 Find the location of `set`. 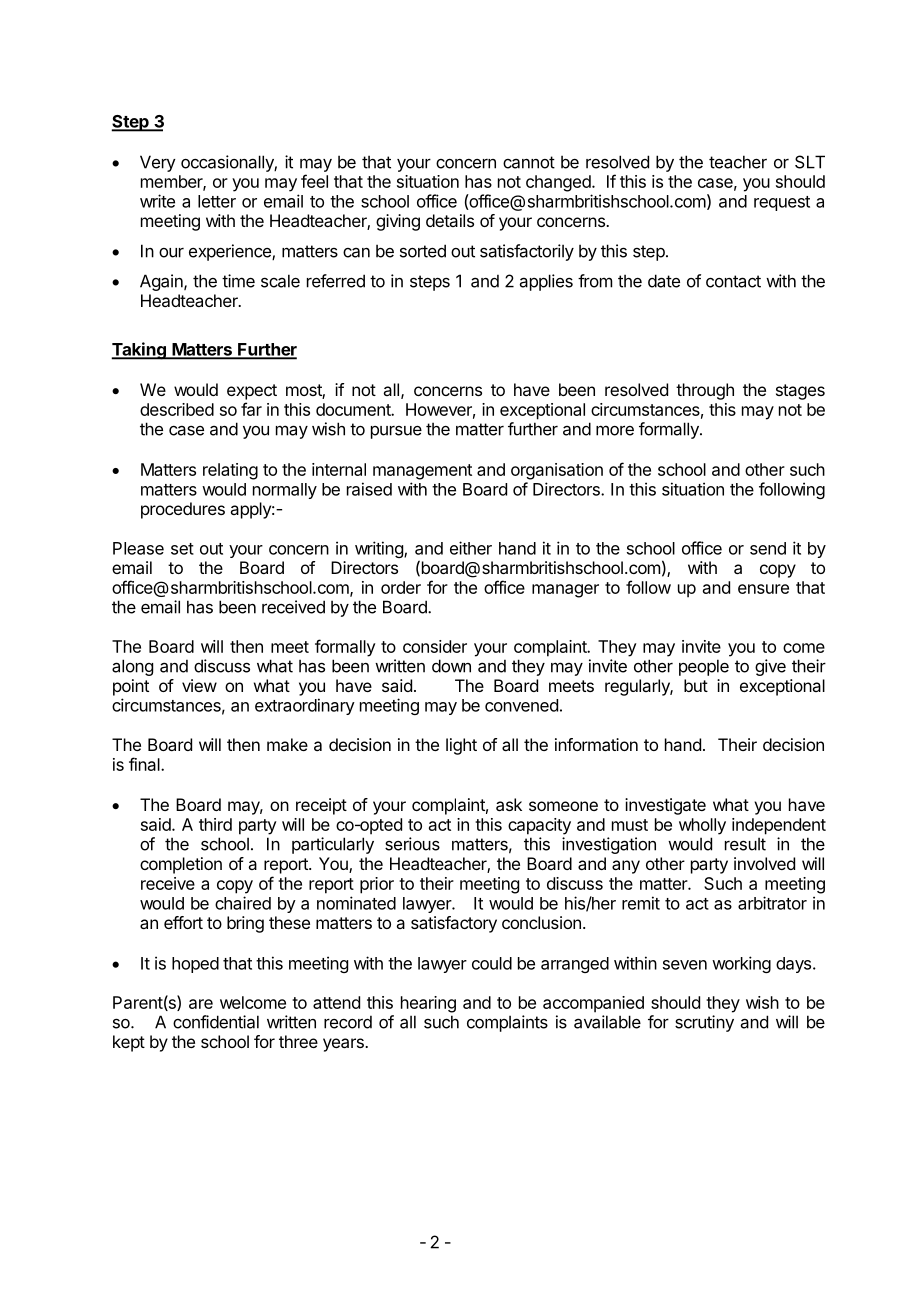

set is located at coordinates (182, 549).
